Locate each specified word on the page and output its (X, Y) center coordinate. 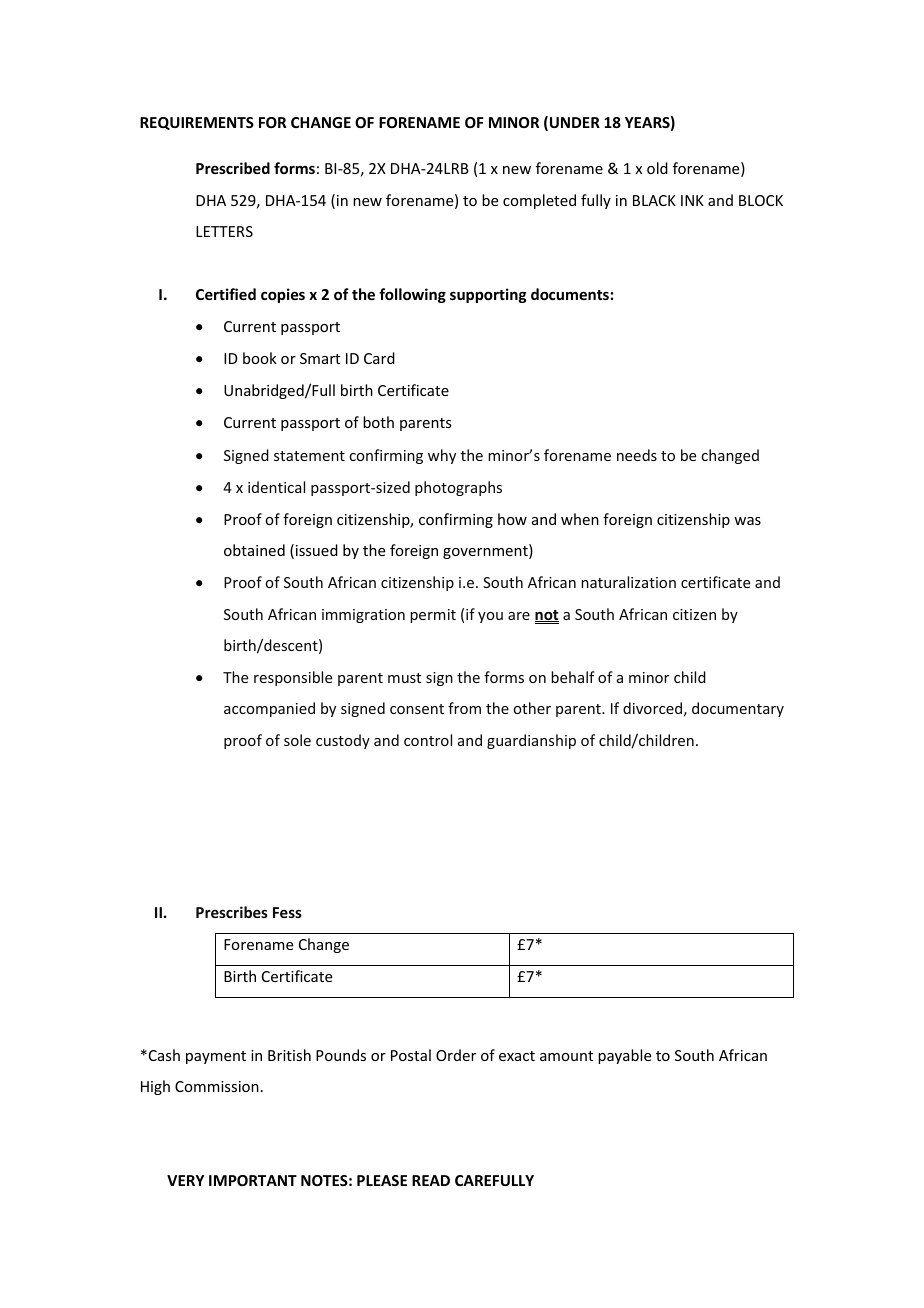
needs (637, 455)
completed (539, 201)
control (428, 740)
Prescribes (232, 912)
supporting (488, 295)
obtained (254, 550)
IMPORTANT (253, 1180)
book (260, 358)
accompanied (269, 709)
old (657, 168)
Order (456, 1055)
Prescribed (233, 168)
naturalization (628, 582)
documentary (738, 709)
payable (624, 1056)
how (512, 519)
